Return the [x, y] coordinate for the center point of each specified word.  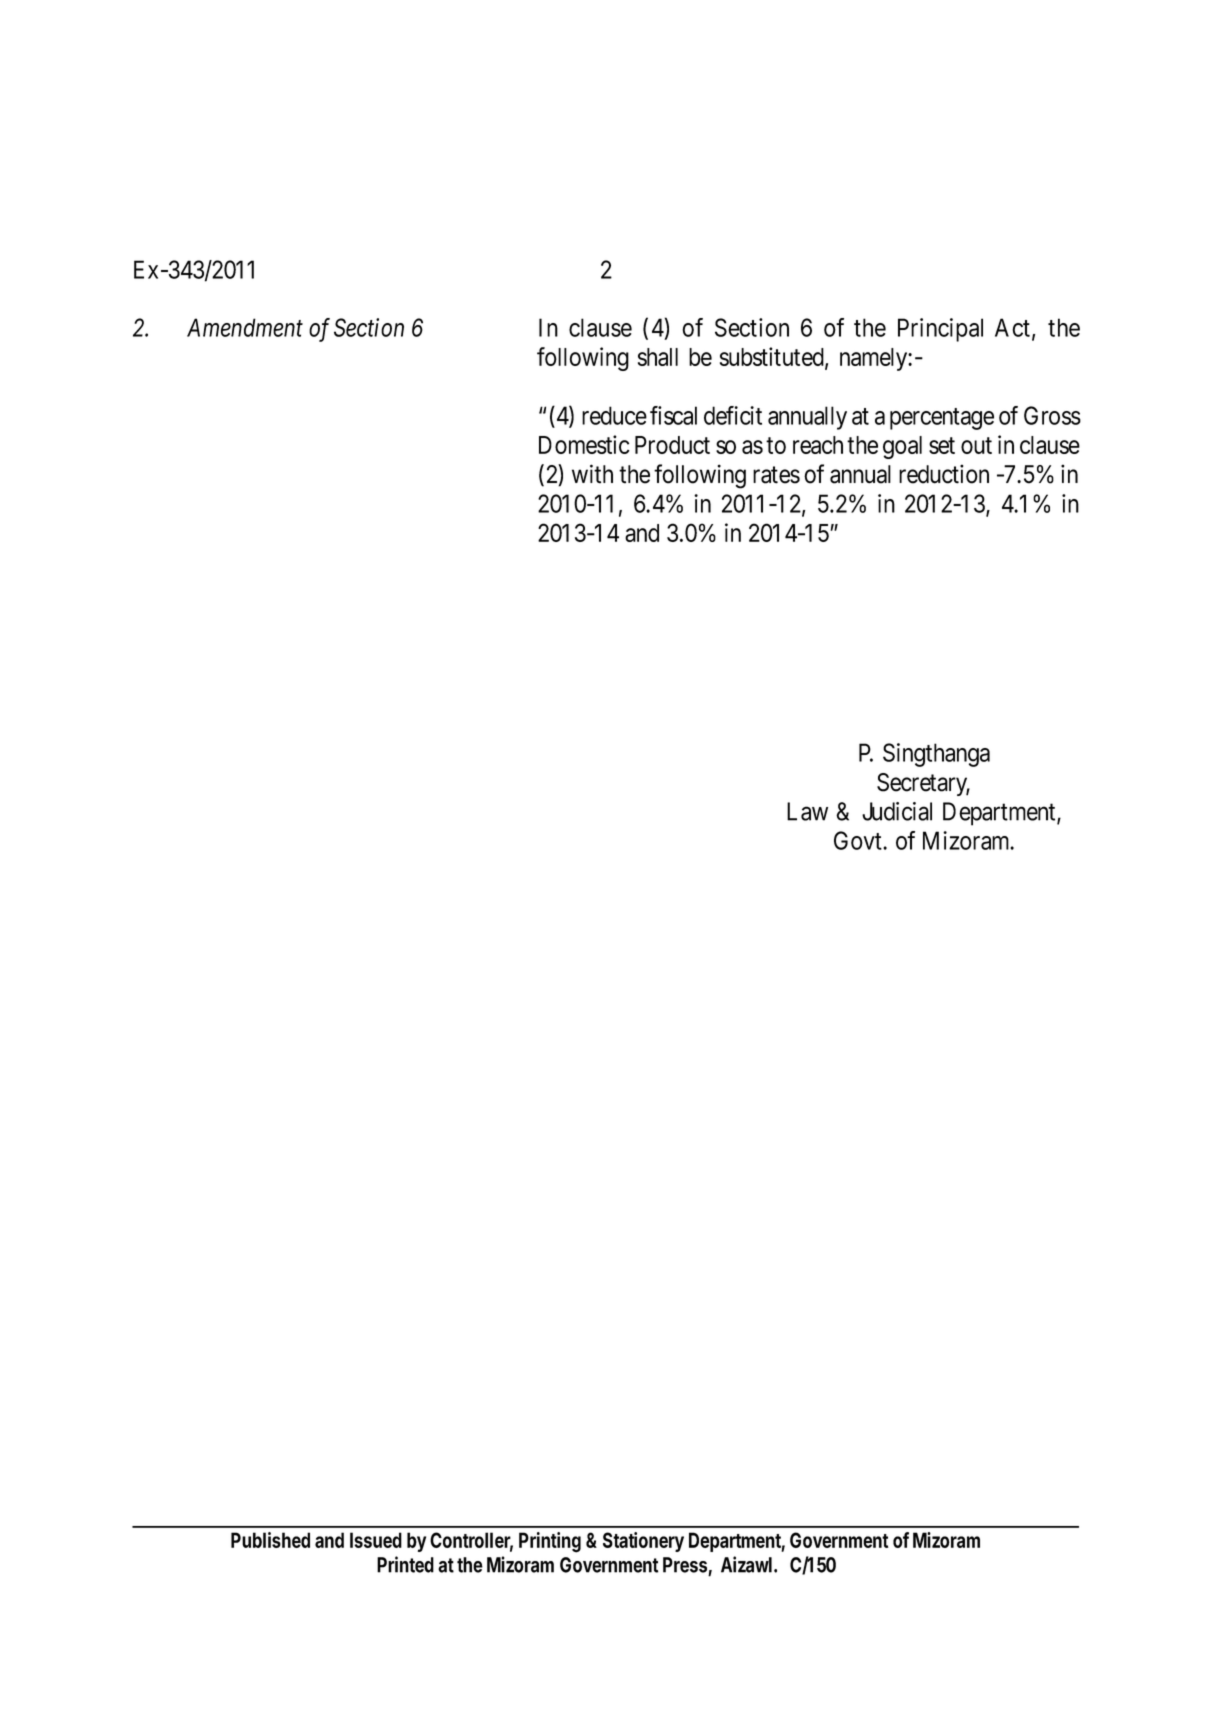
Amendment [245, 327]
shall [658, 357]
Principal [940, 330]
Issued [376, 1540]
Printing [550, 1542]
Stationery [643, 1542]
